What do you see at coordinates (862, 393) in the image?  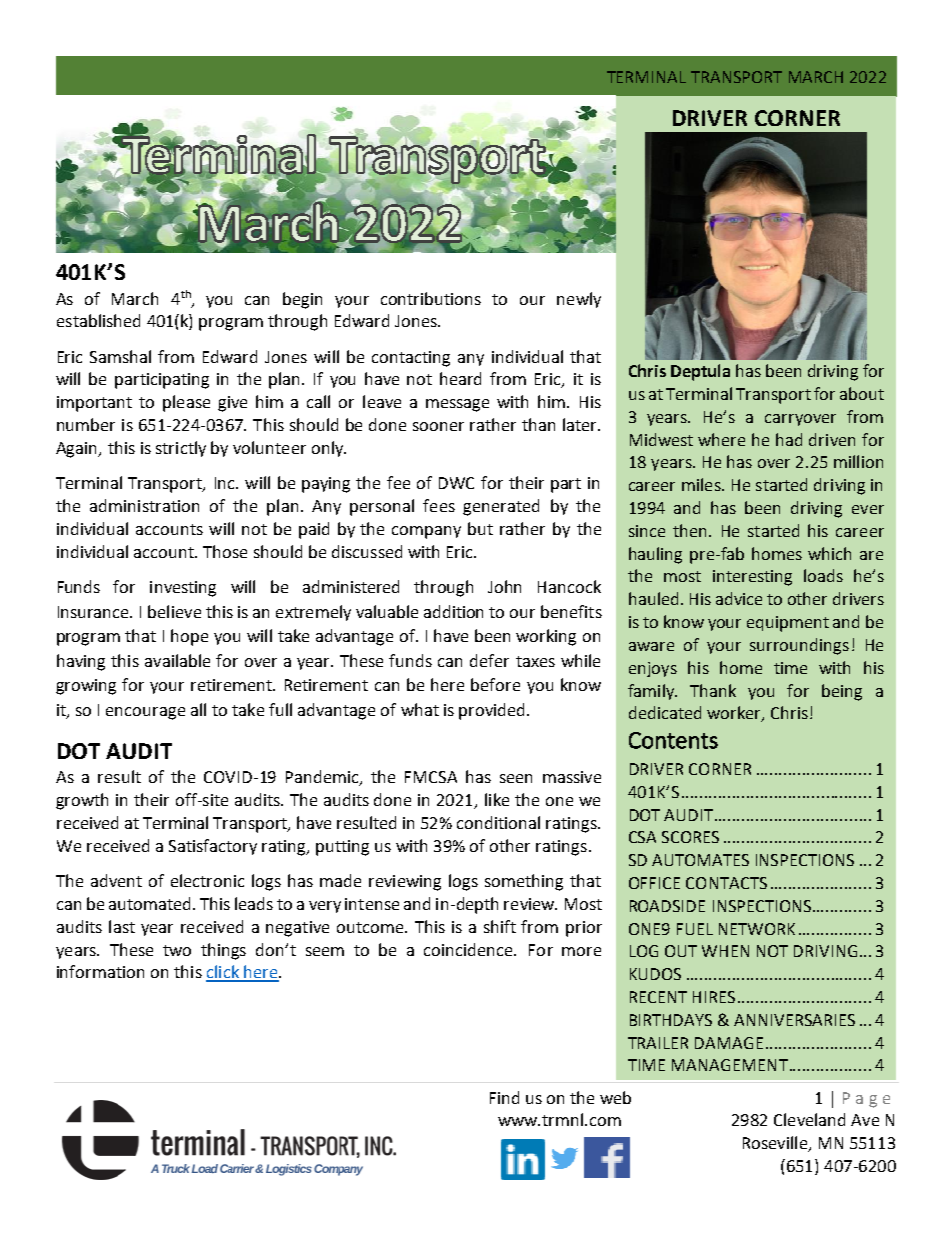 I see `about` at bounding box center [862, 393].
